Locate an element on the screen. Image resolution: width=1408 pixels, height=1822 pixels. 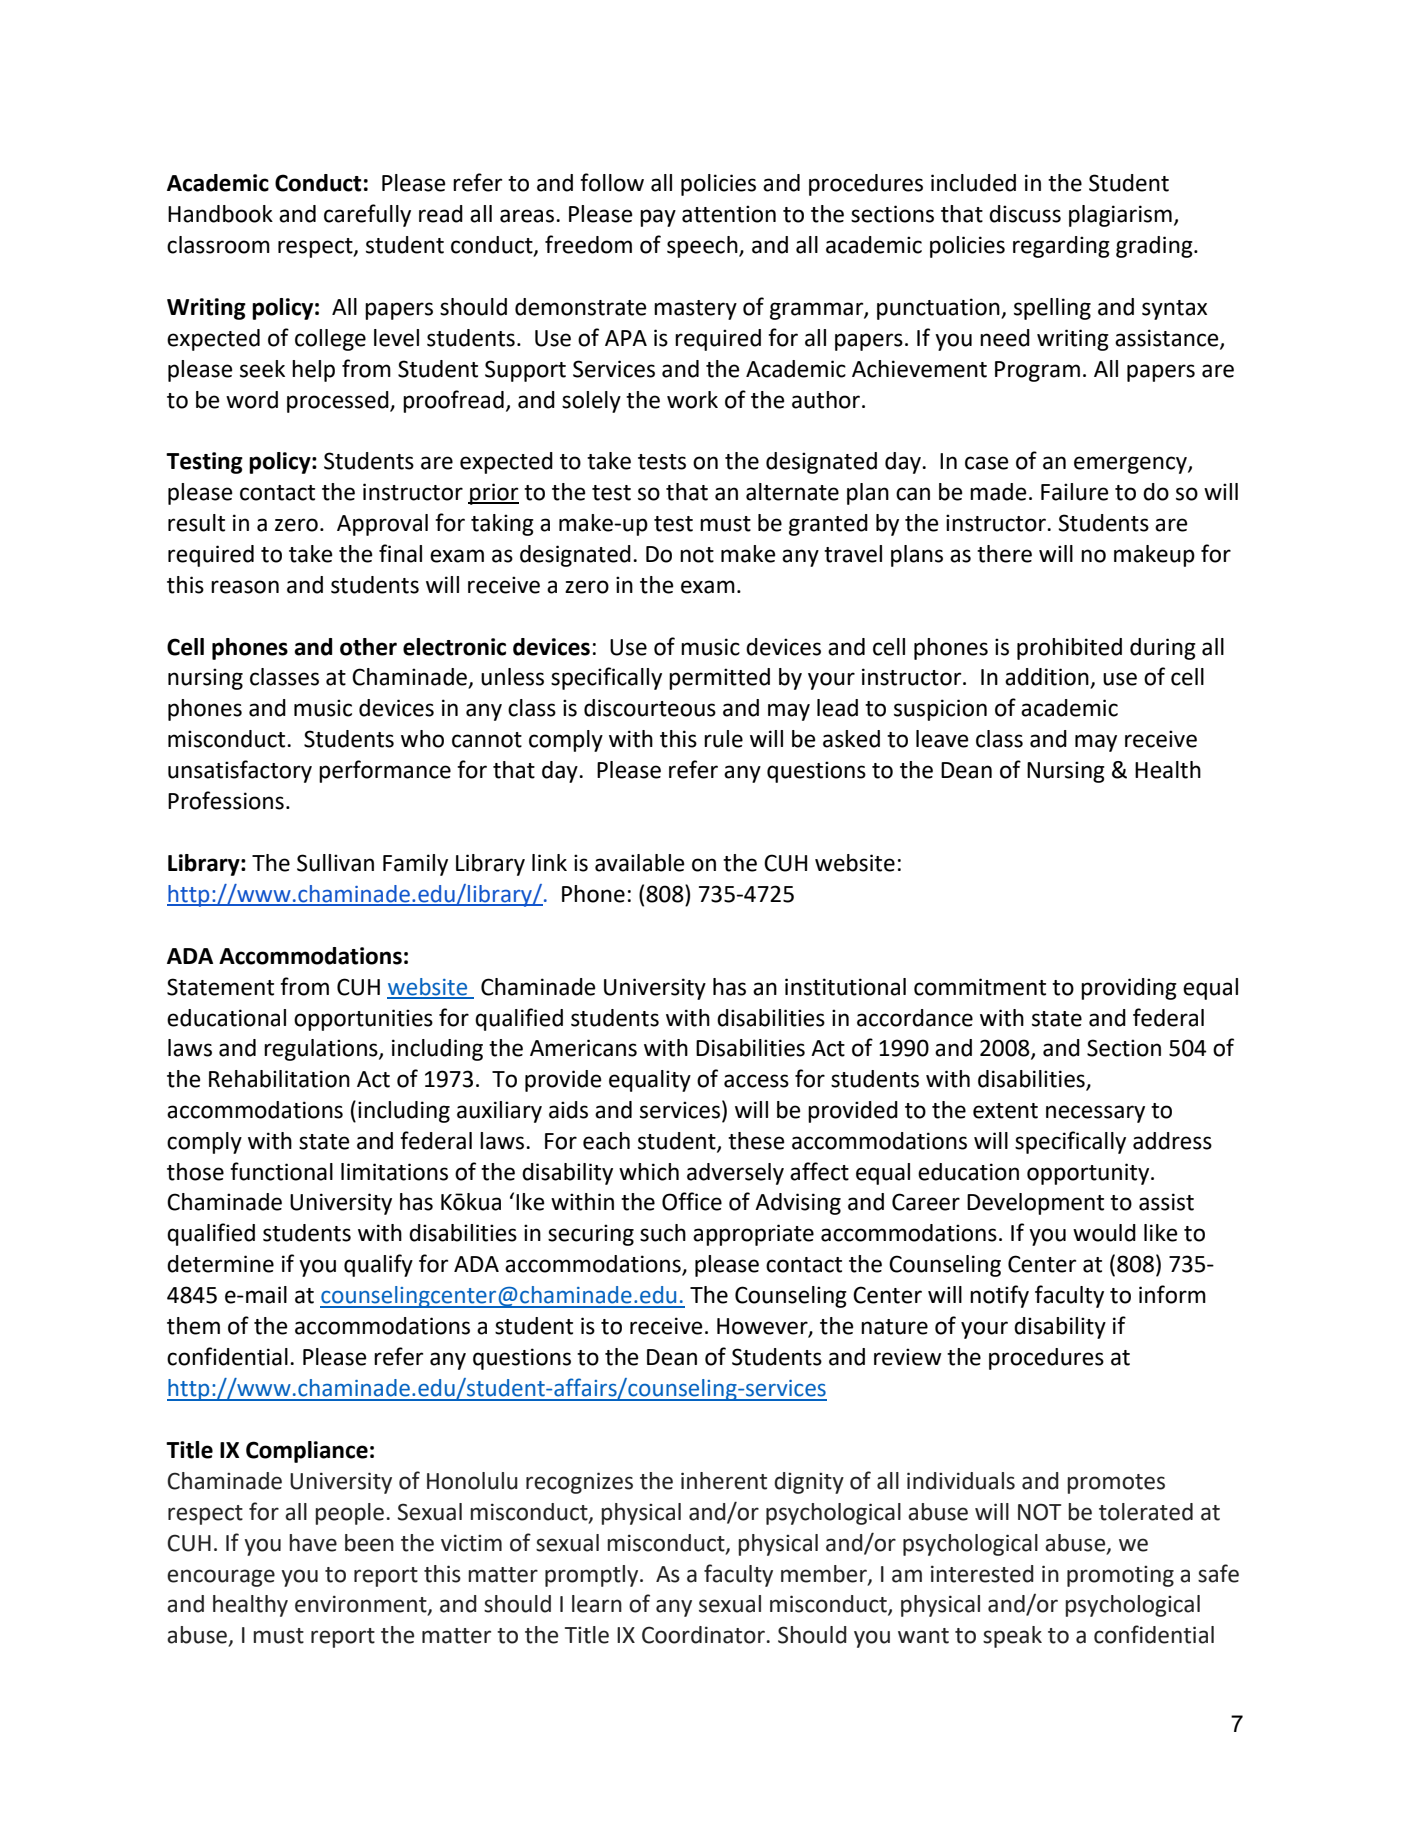
promoting is located at coordinates (1120, 1576).
